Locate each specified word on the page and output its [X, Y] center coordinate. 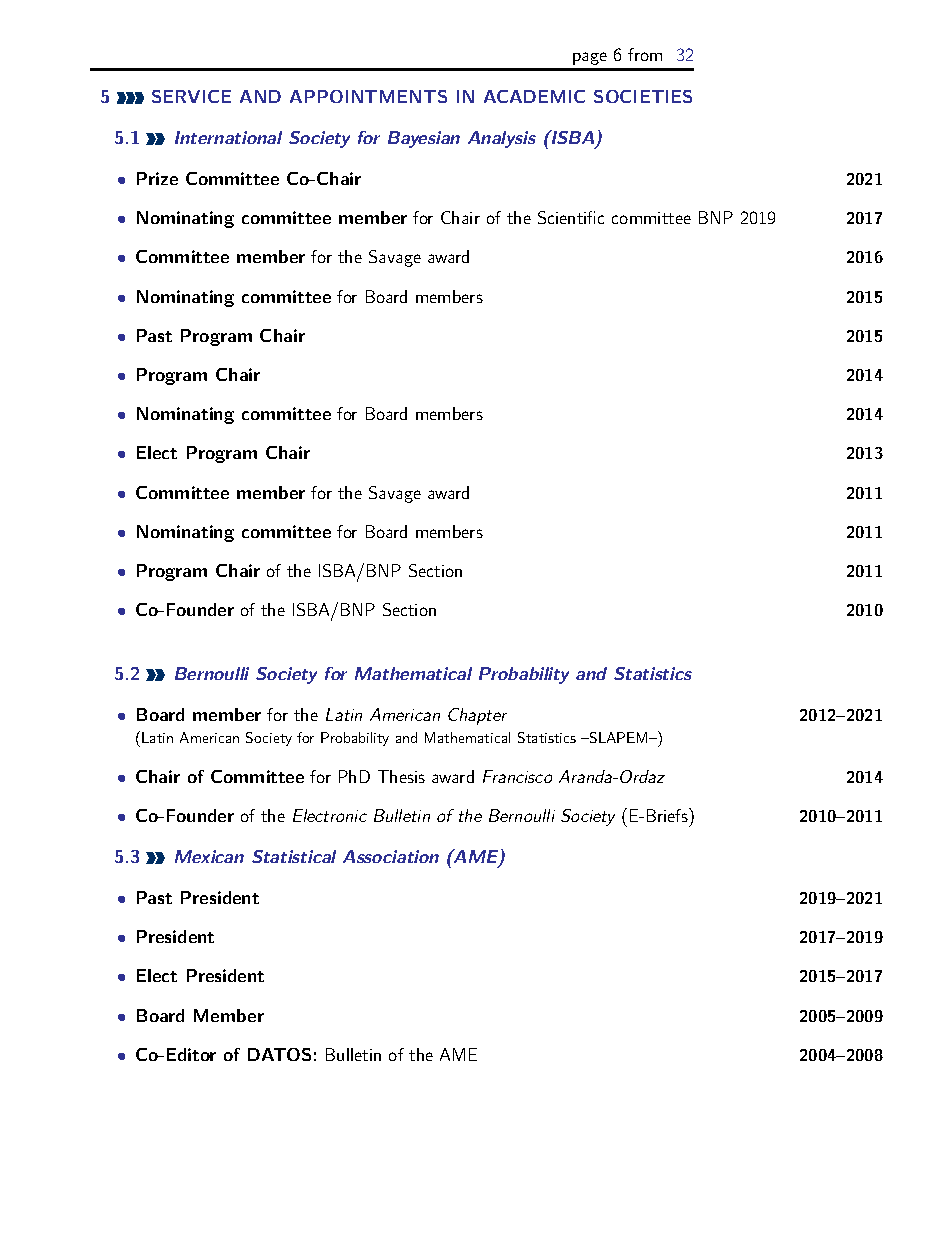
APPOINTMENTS [368, 96]
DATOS [279, 1054]
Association [391, 856]
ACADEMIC [534, 96]
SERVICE [191, 96]
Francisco [517, 776]
